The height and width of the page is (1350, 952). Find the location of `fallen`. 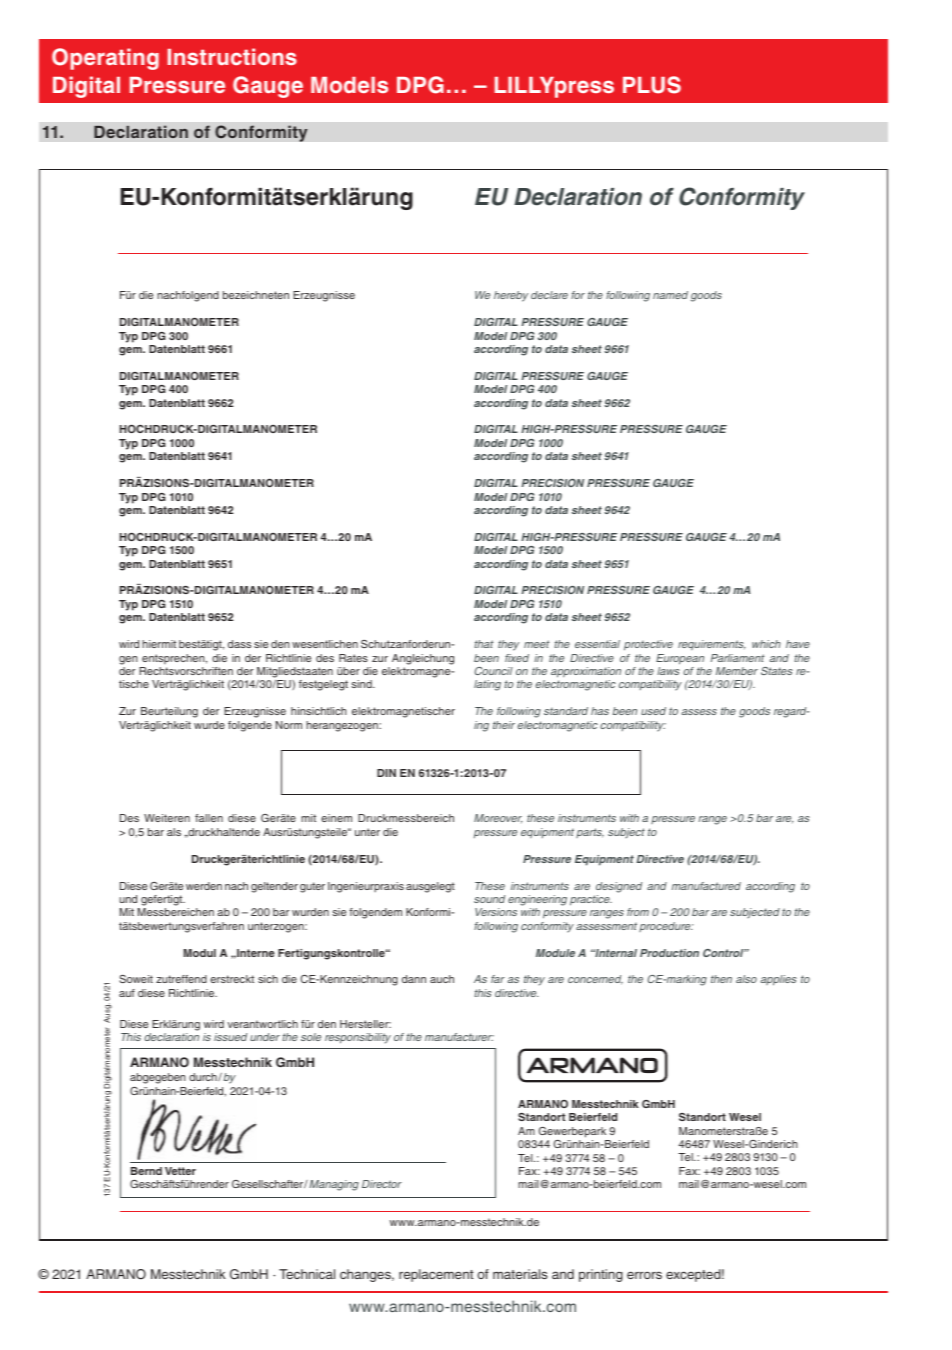

fallen is located at coordinates (209, 818).
